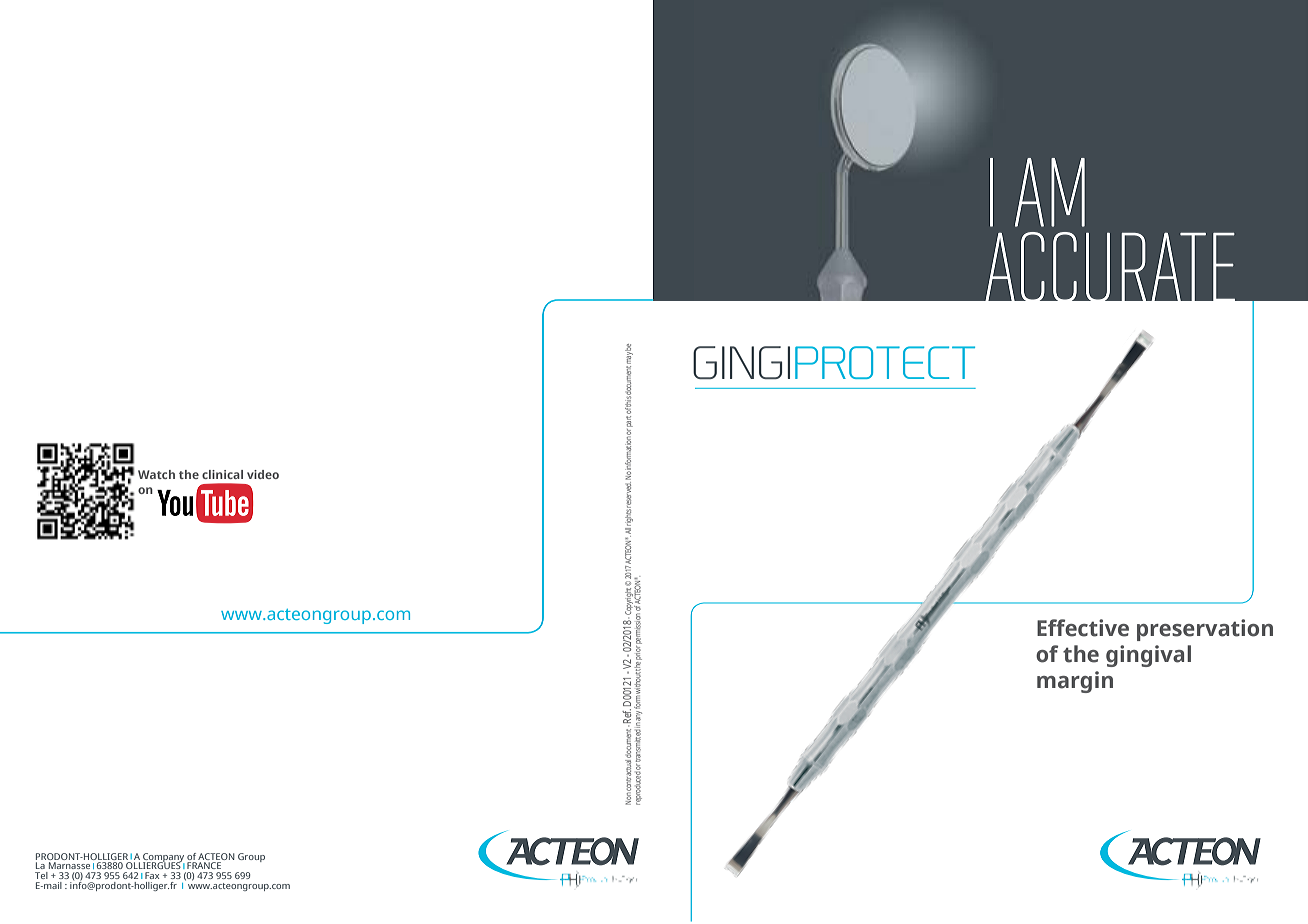  I want to click on Effective, so click(1083, 628).
